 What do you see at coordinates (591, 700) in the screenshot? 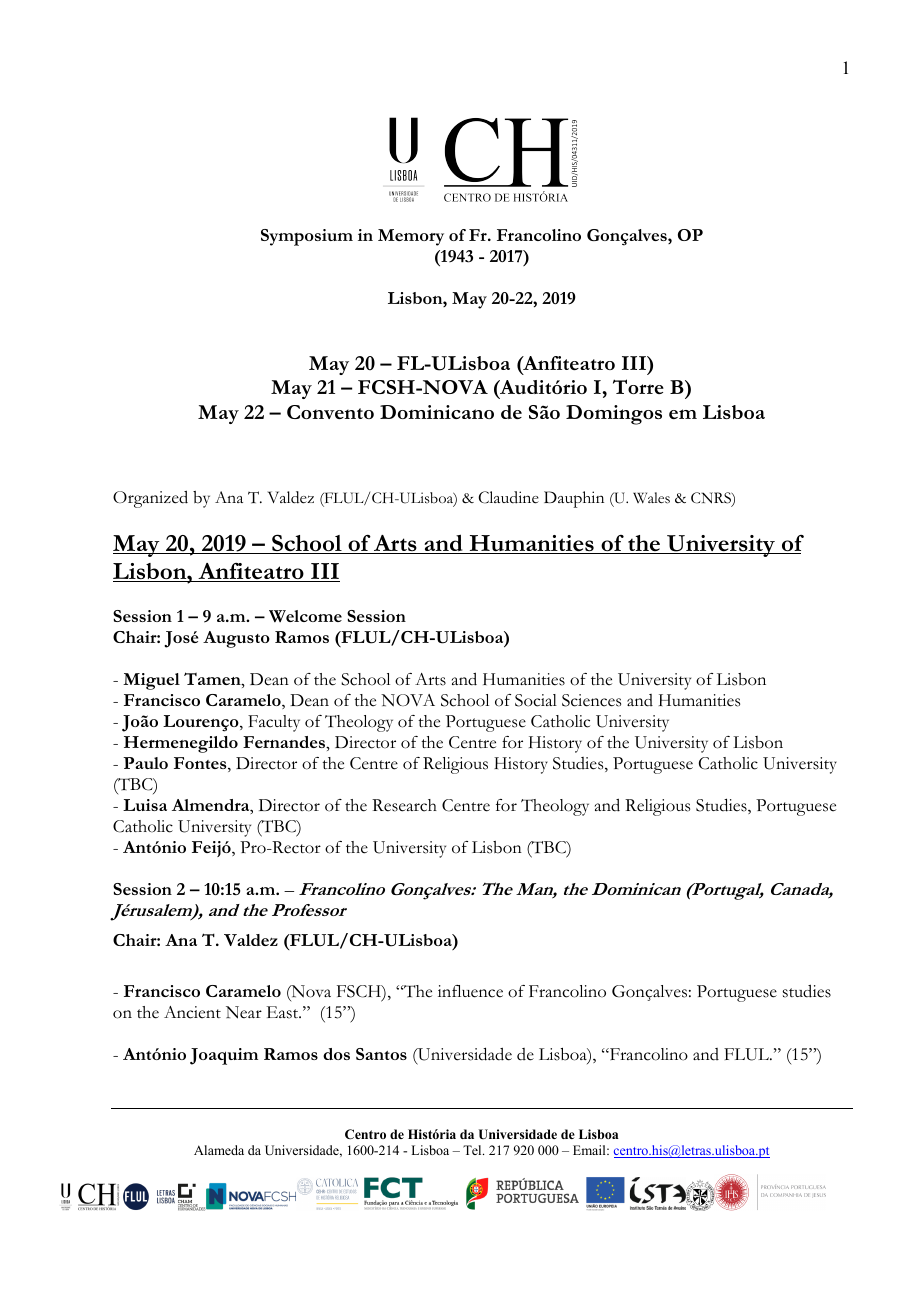
I see `Sciences` at bounding box center [591, 700].
